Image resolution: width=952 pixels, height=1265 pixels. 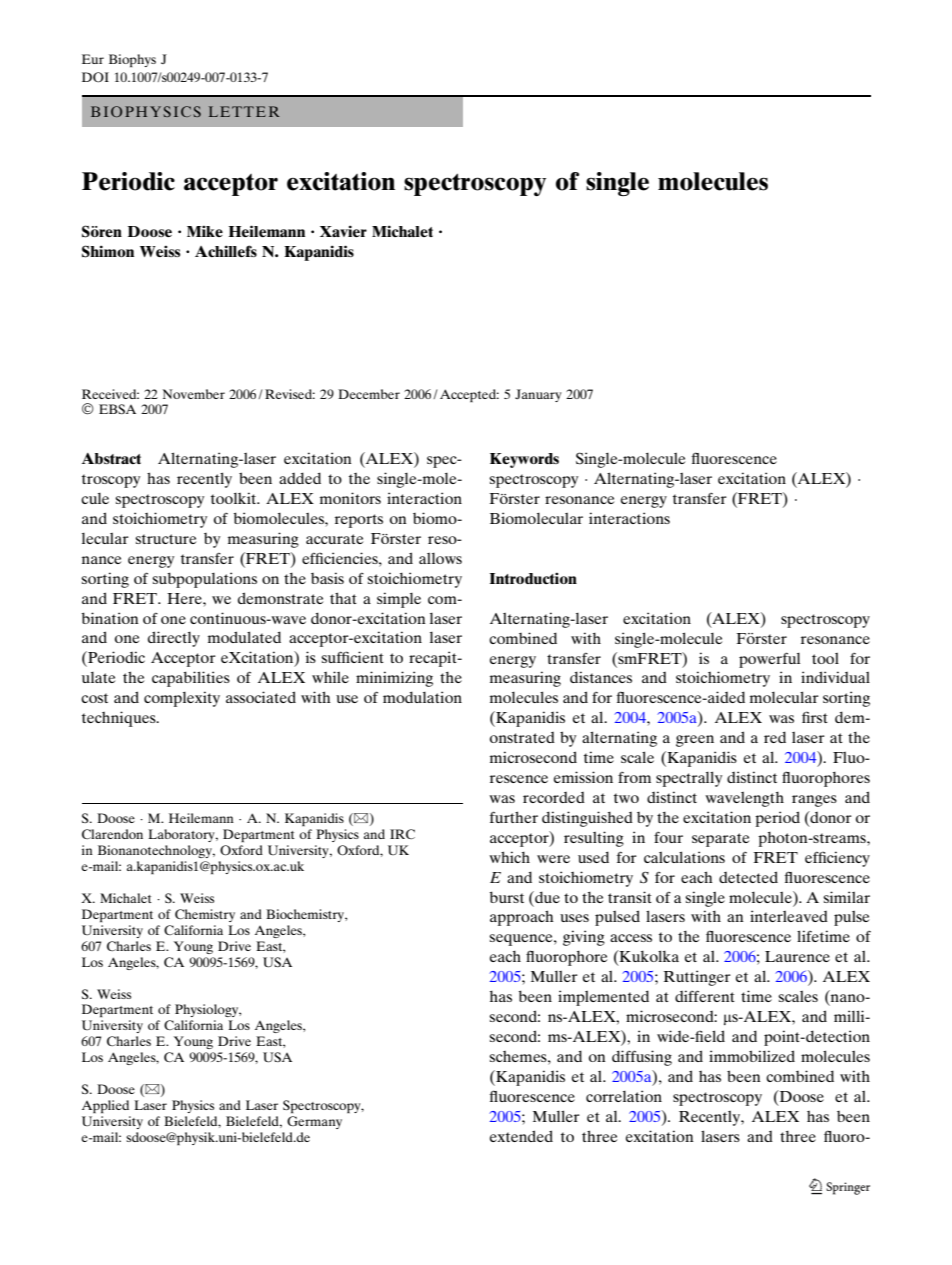 What do you see at coordinates (524, 460) in the screenshot?
I see `Keywords` at bounding box center [524, 460].
